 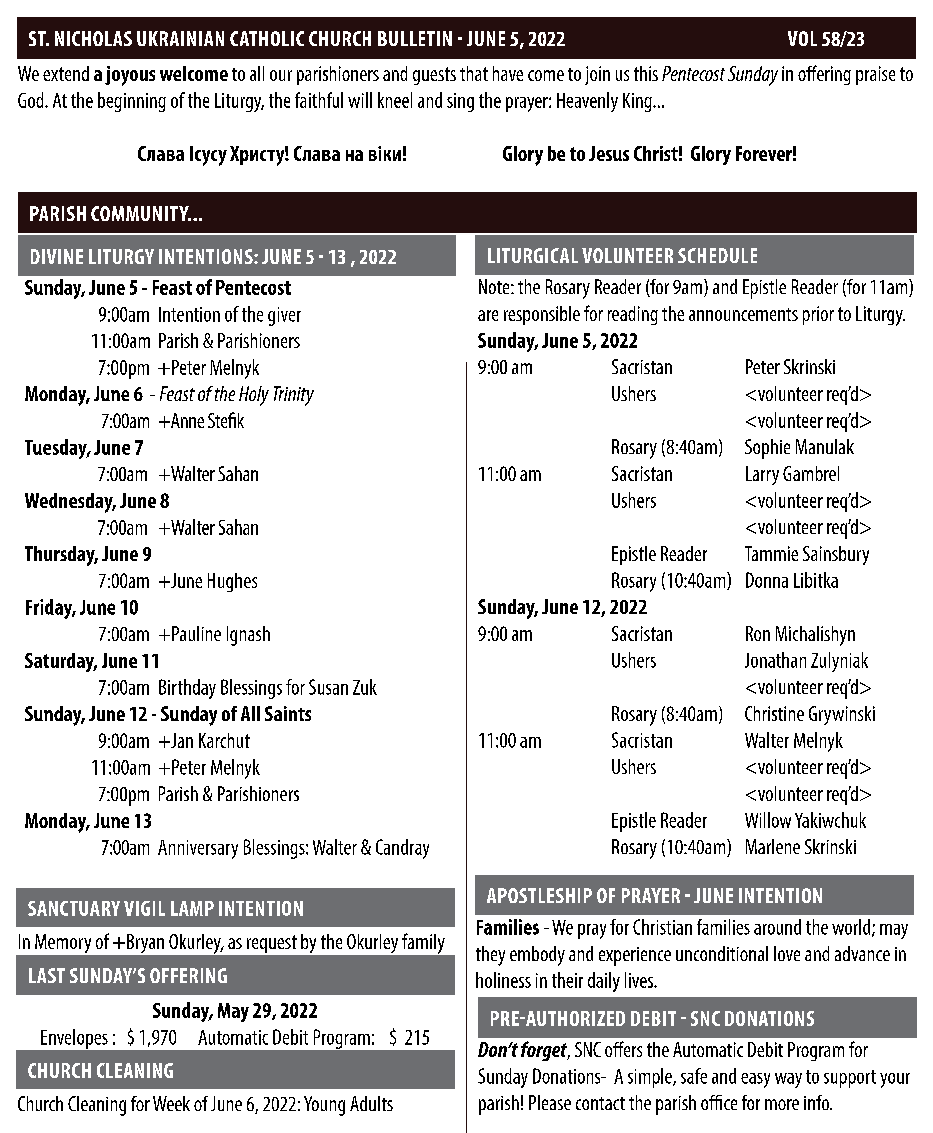 What do you see at coordinates (130, 76) in the screenshot?
I see `joyous` at bounding box center [130, 76].
